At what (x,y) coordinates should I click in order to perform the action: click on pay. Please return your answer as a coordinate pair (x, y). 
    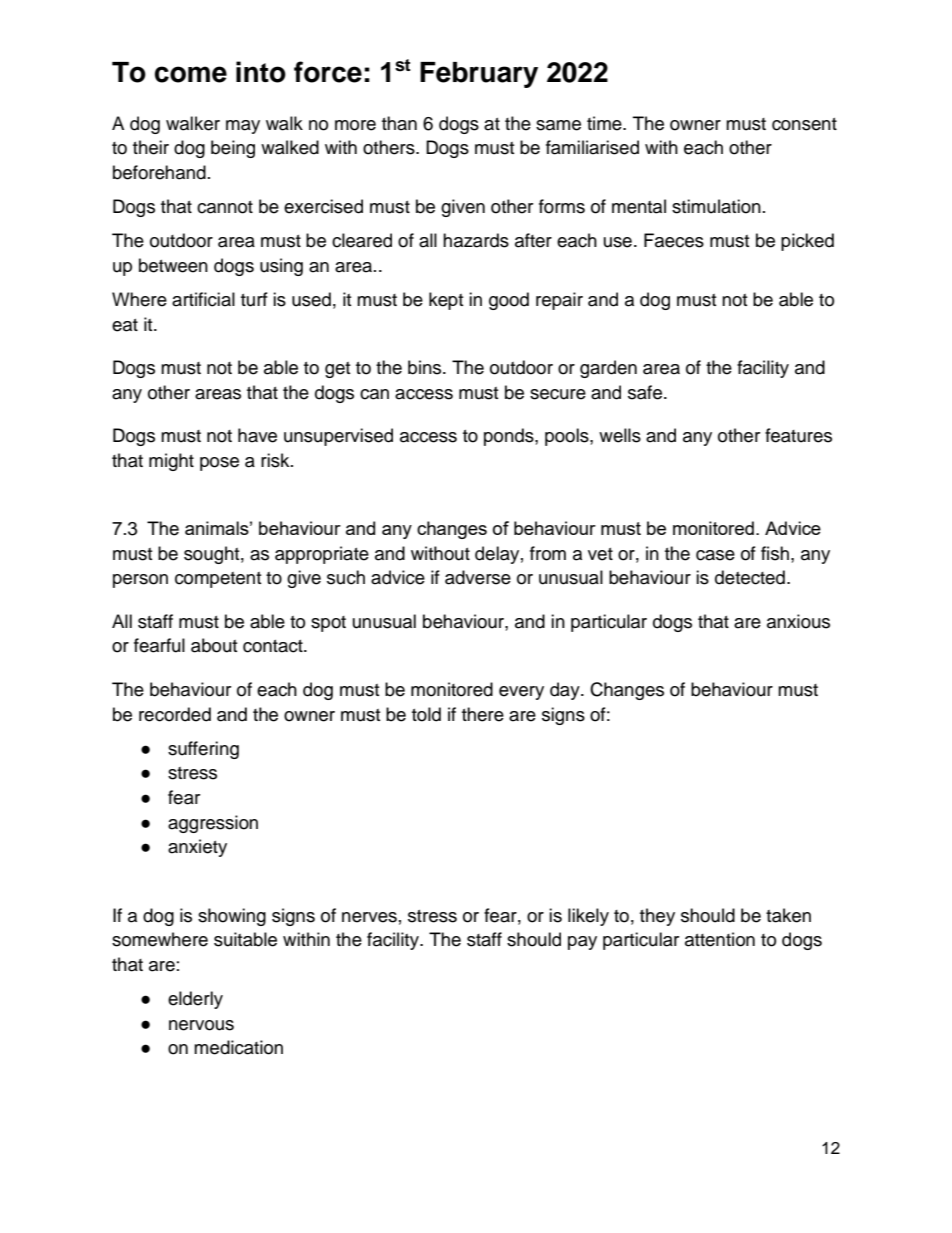
    Looking at the image, I should click on (582, 943).
